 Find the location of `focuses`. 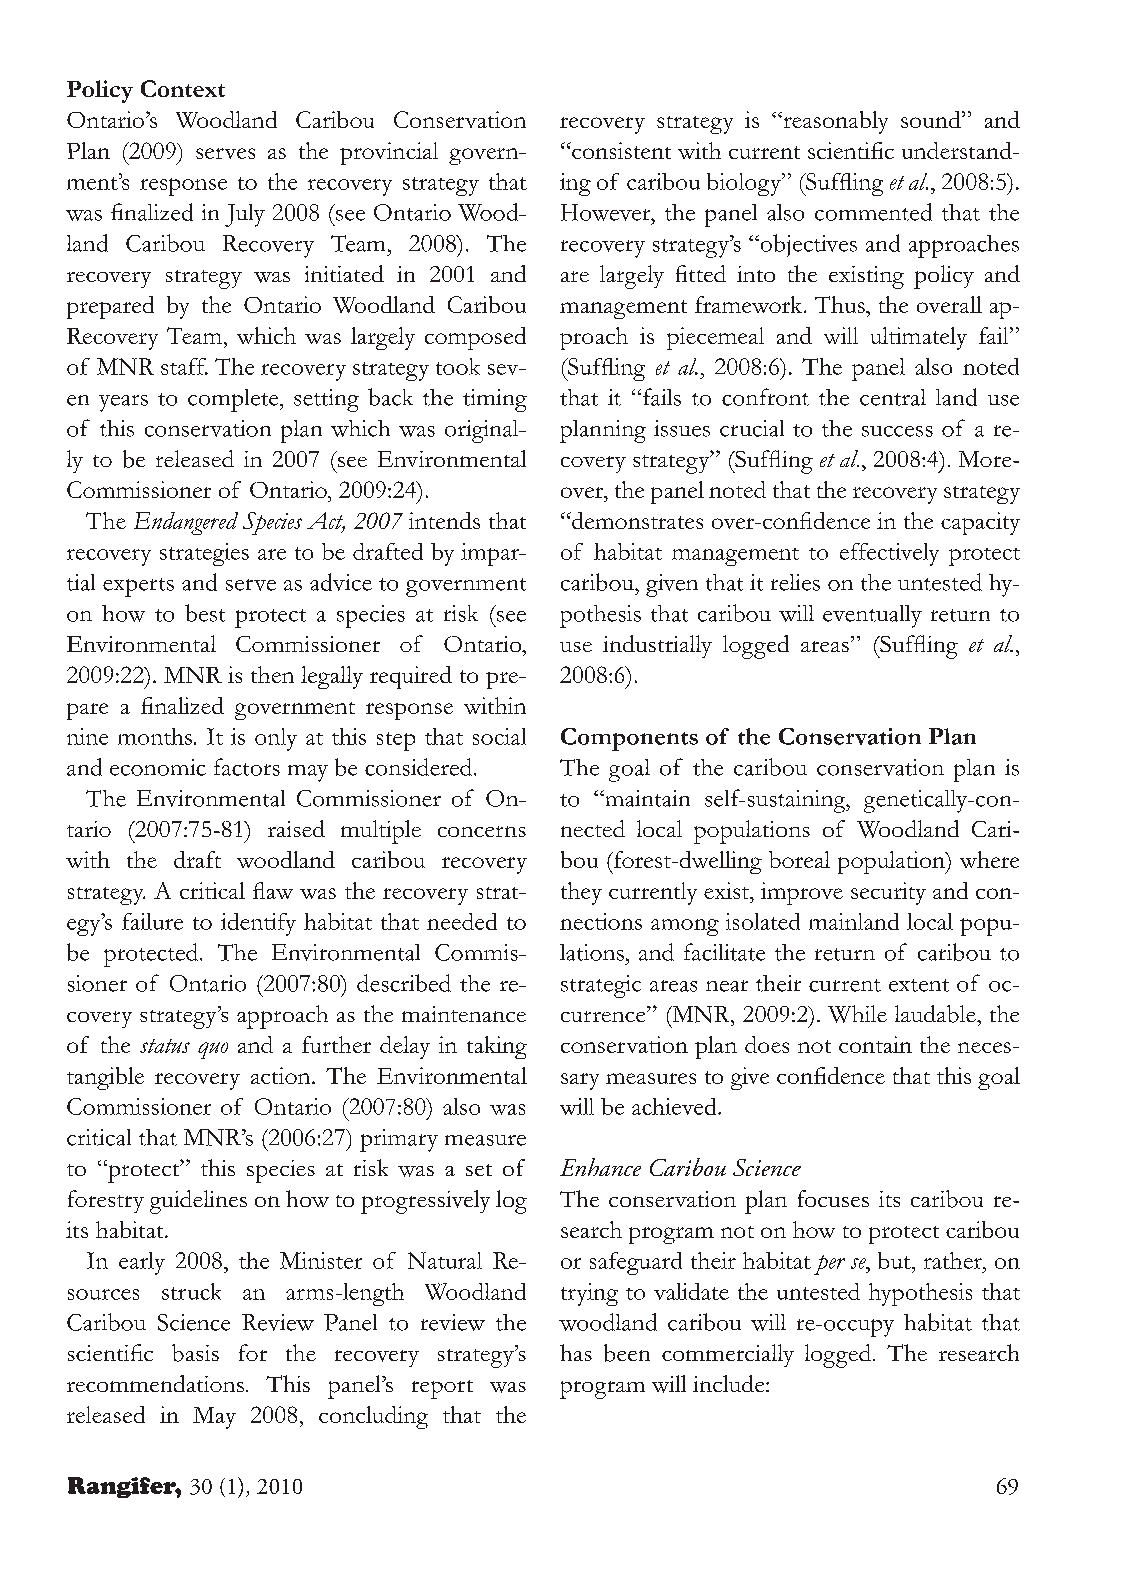

focuses is located at coordinates (833, 1198).
